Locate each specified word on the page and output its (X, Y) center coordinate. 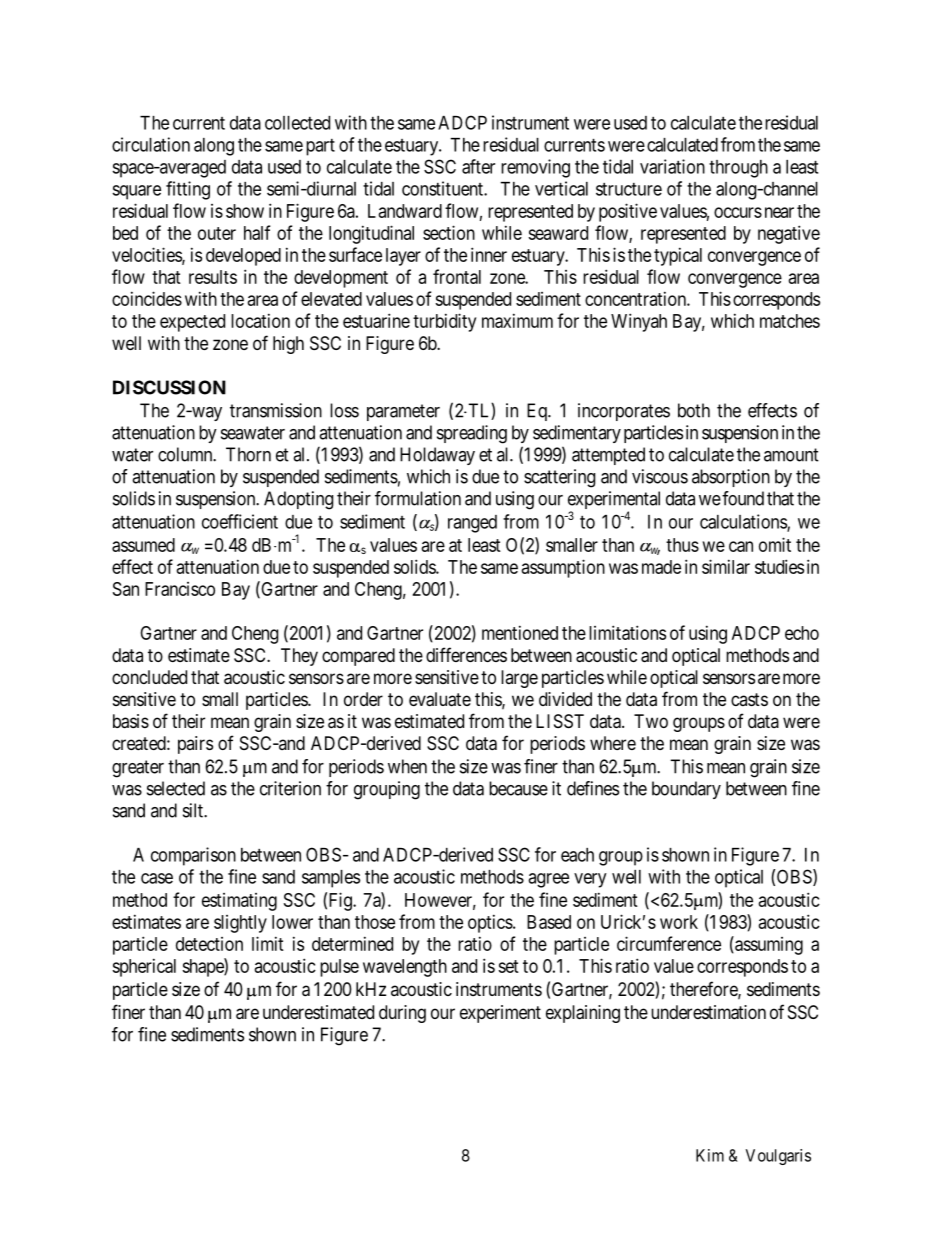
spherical (144, 967)
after (478, 166)
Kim (710, 1155)
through (738, 169)
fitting (188, 190)
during (402, 1014)
